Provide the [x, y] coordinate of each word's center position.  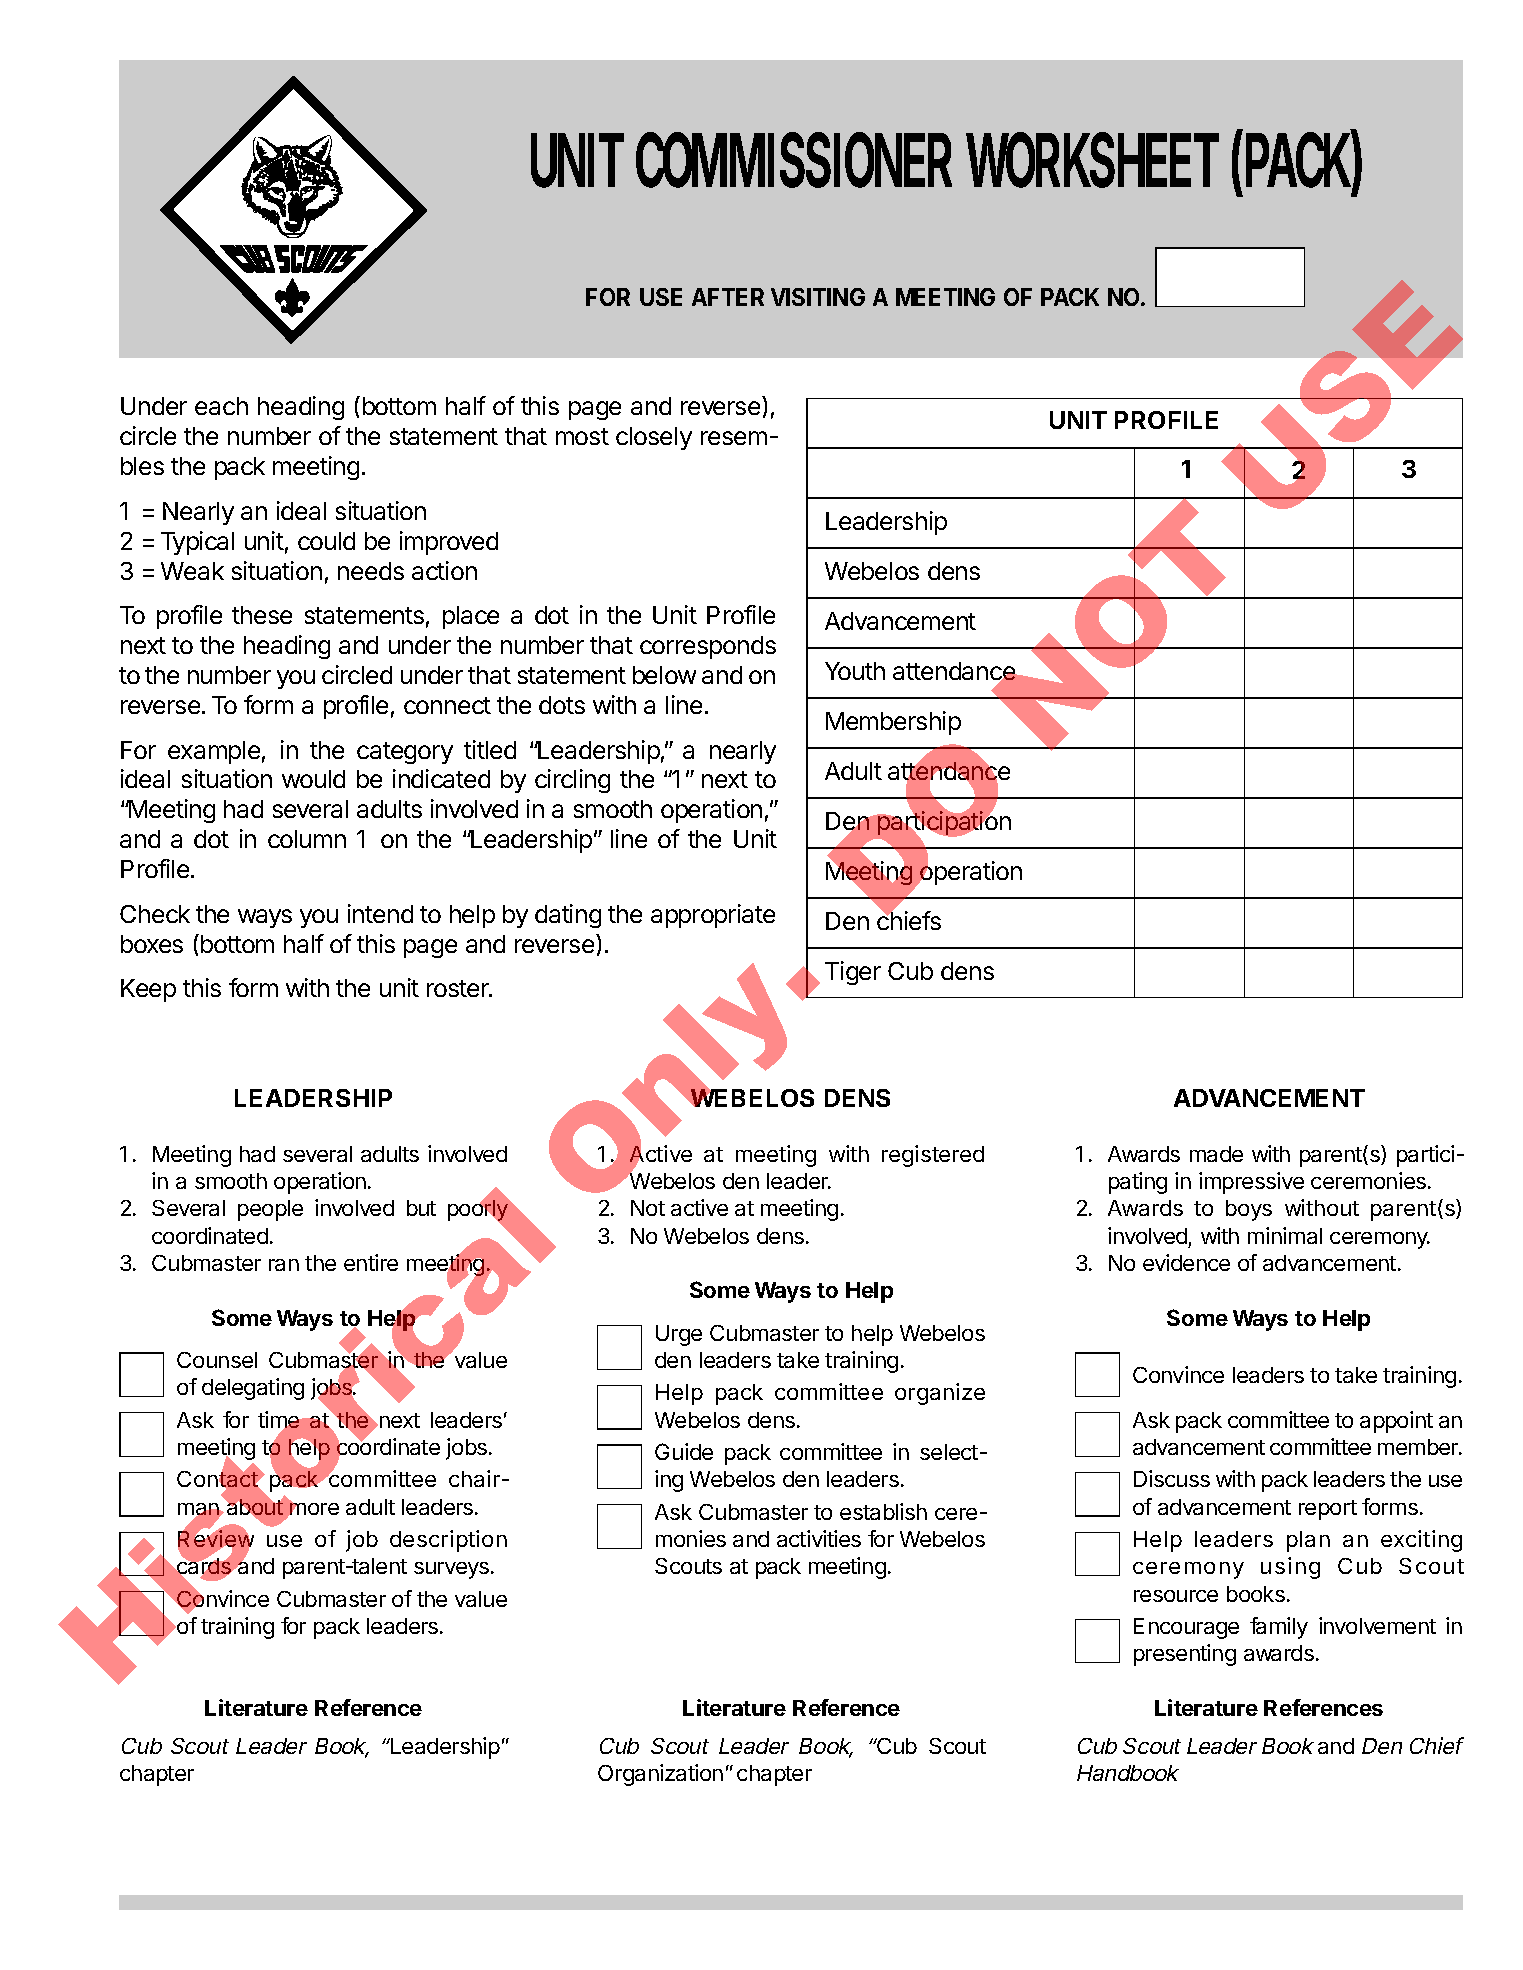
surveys [453, 1570]
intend [380, 913]
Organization [660, 1775]
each [221, 406]
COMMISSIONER [794, 160]
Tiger [853, 973]
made [1216, 1154]
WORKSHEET [1092, 160]
